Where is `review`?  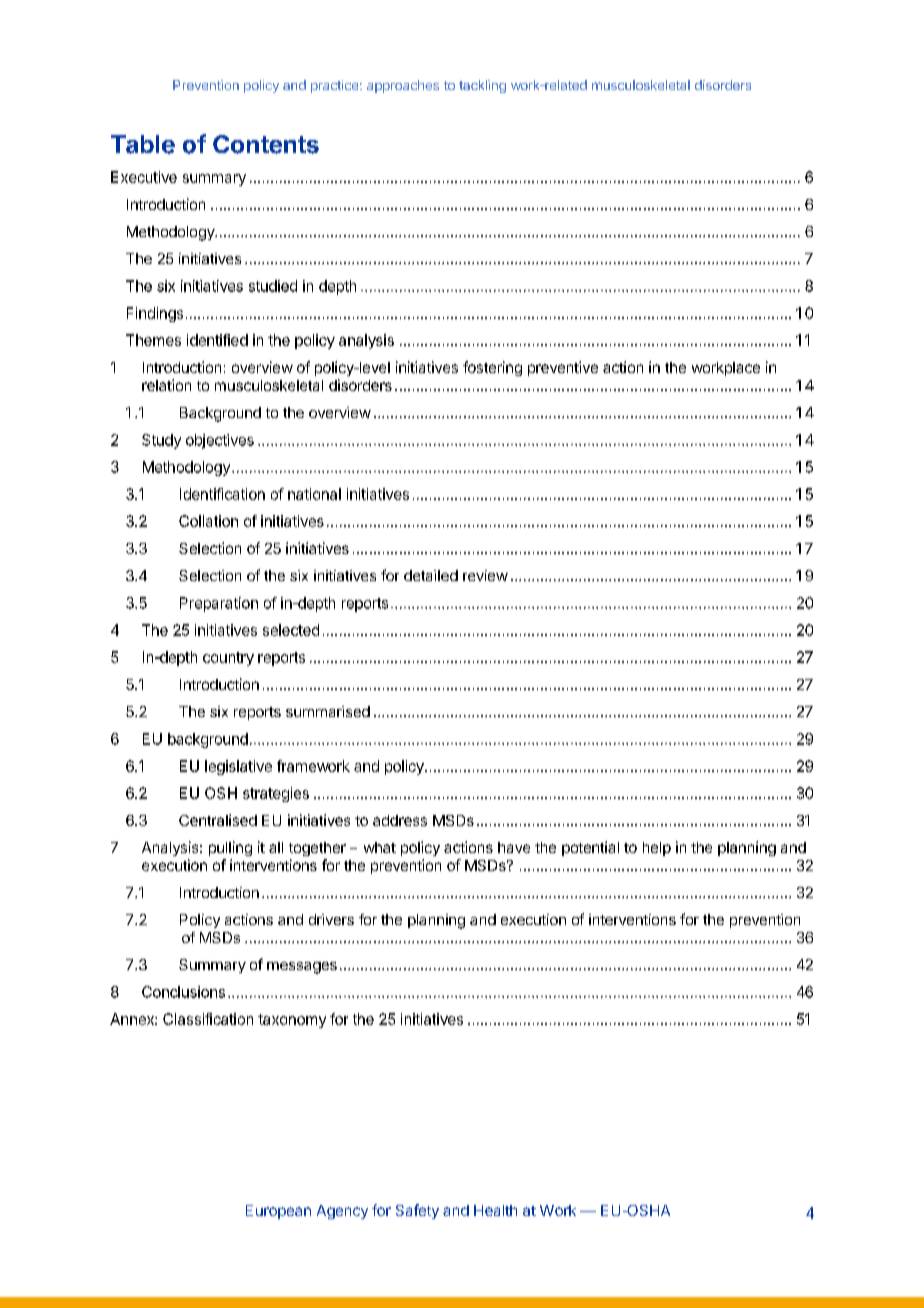
review is located at coordinates (485, 575).
